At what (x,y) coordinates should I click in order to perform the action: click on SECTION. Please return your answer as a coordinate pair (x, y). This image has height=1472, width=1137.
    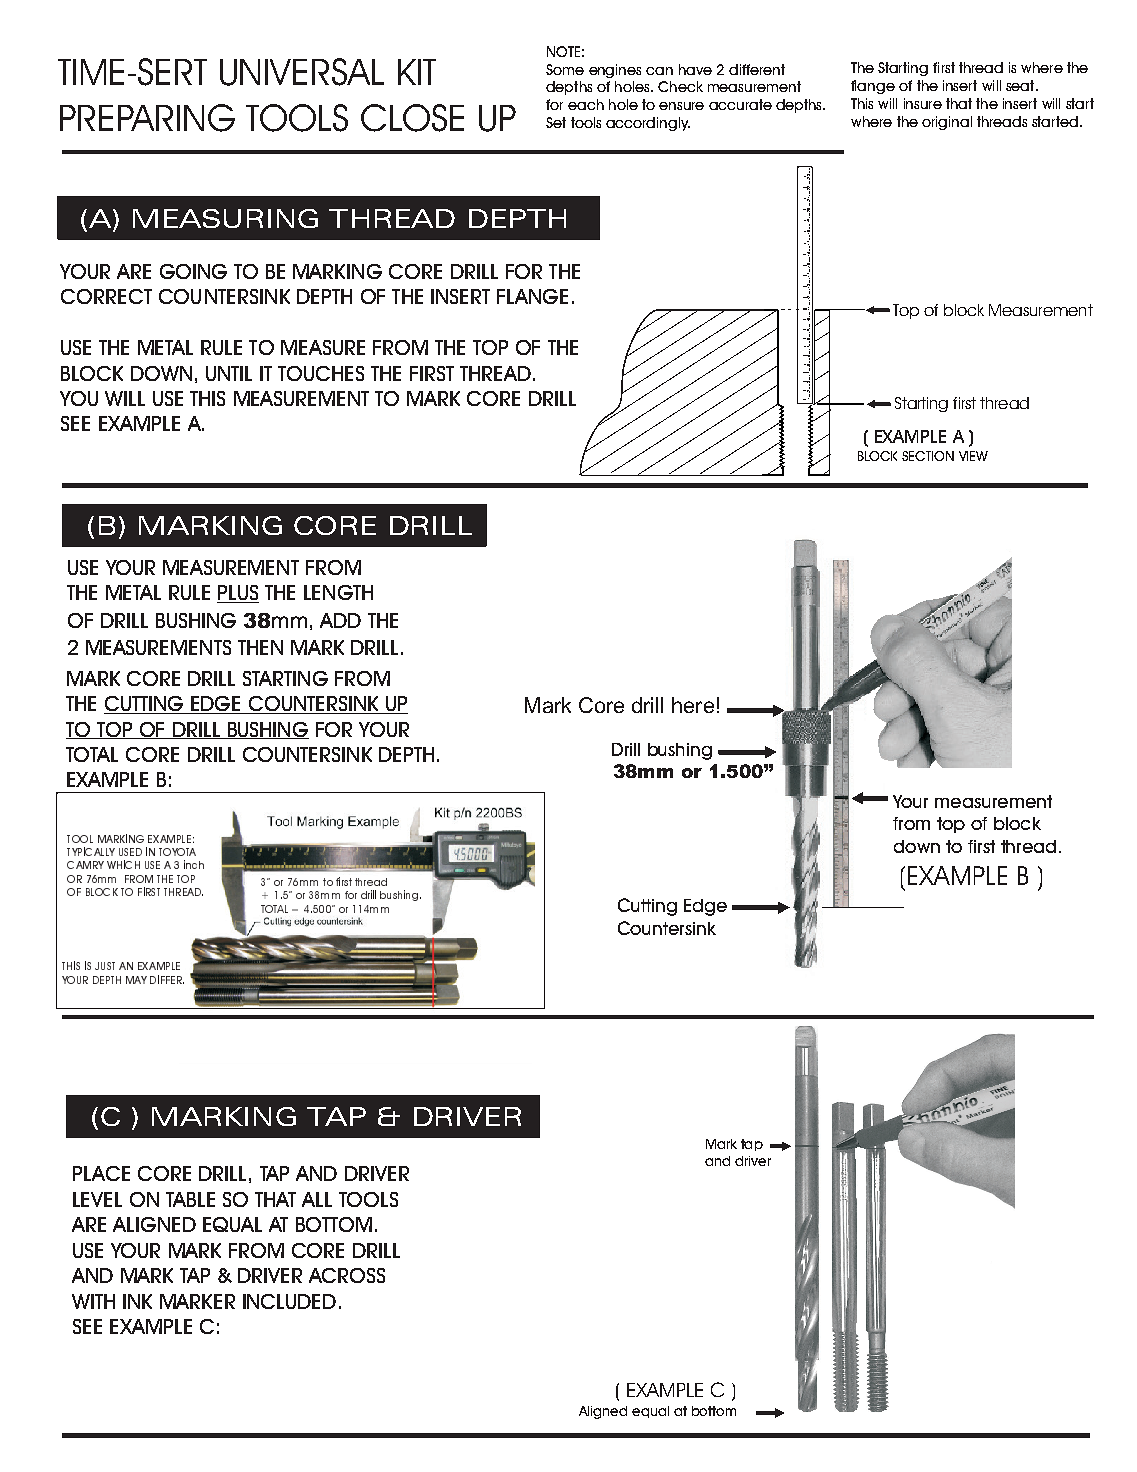
    Looking at the image, I should click on (928, 456).
